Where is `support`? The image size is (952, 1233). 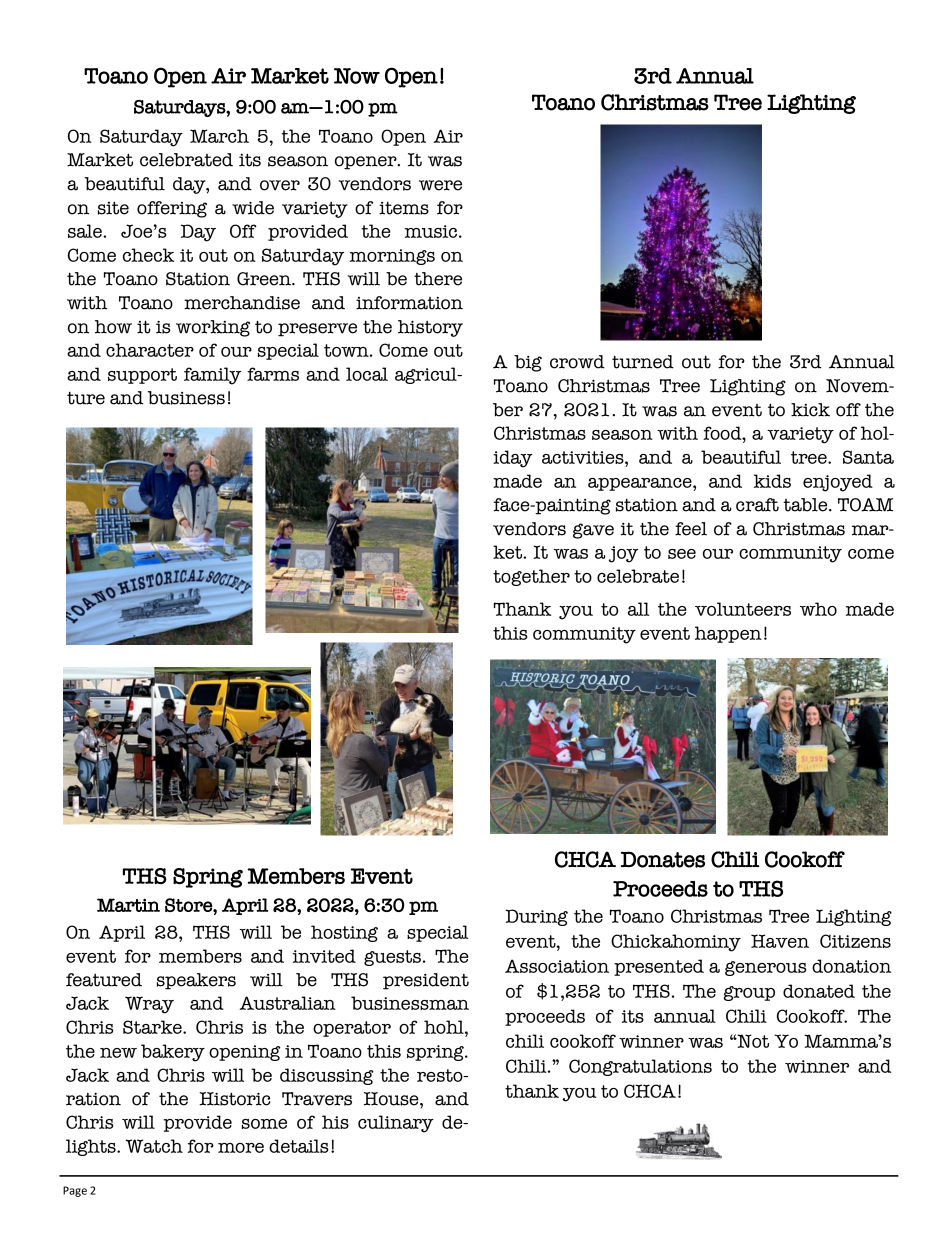
support is located at coordinates (142, 376).
